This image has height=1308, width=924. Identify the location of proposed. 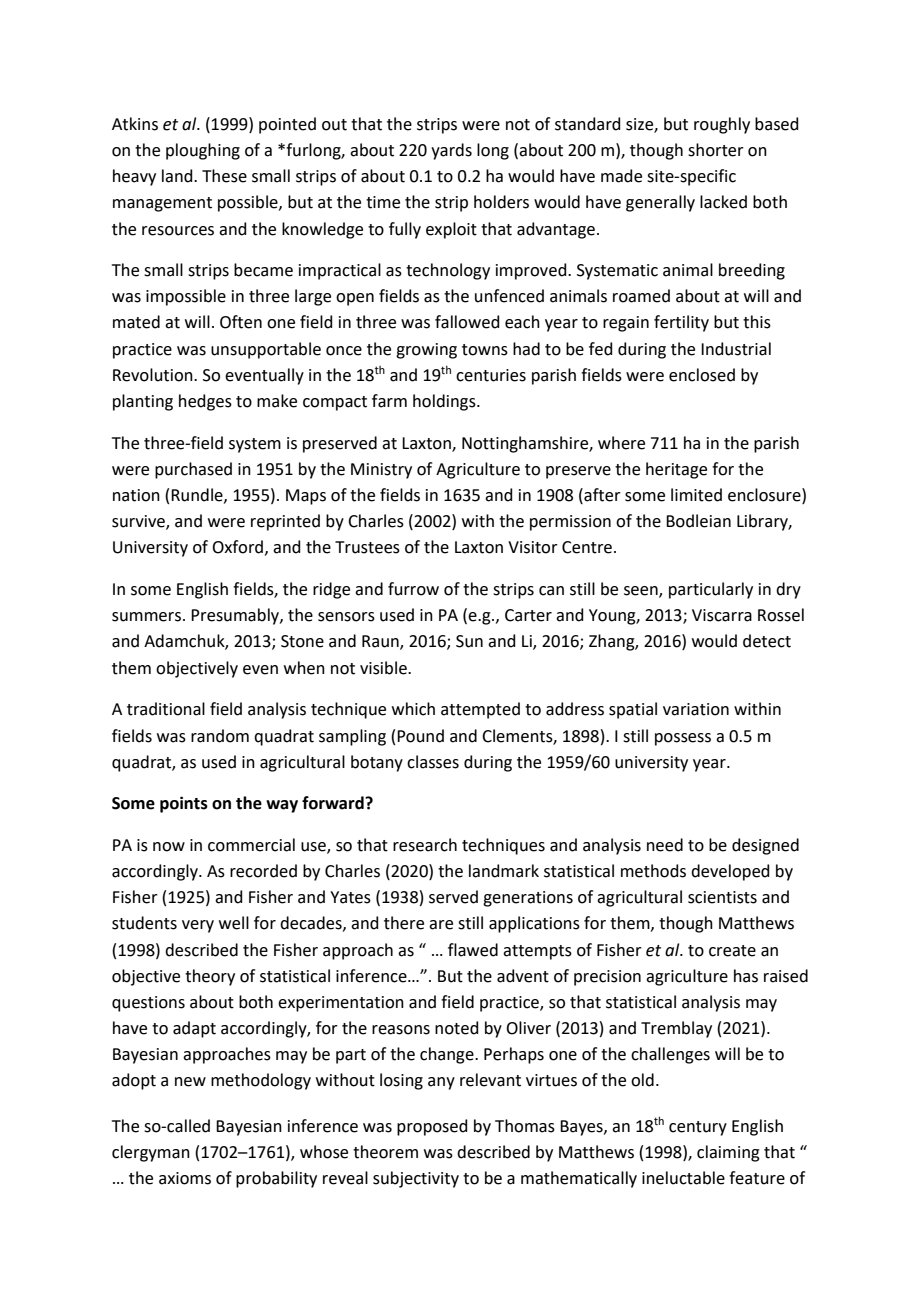
(432, 1127).
